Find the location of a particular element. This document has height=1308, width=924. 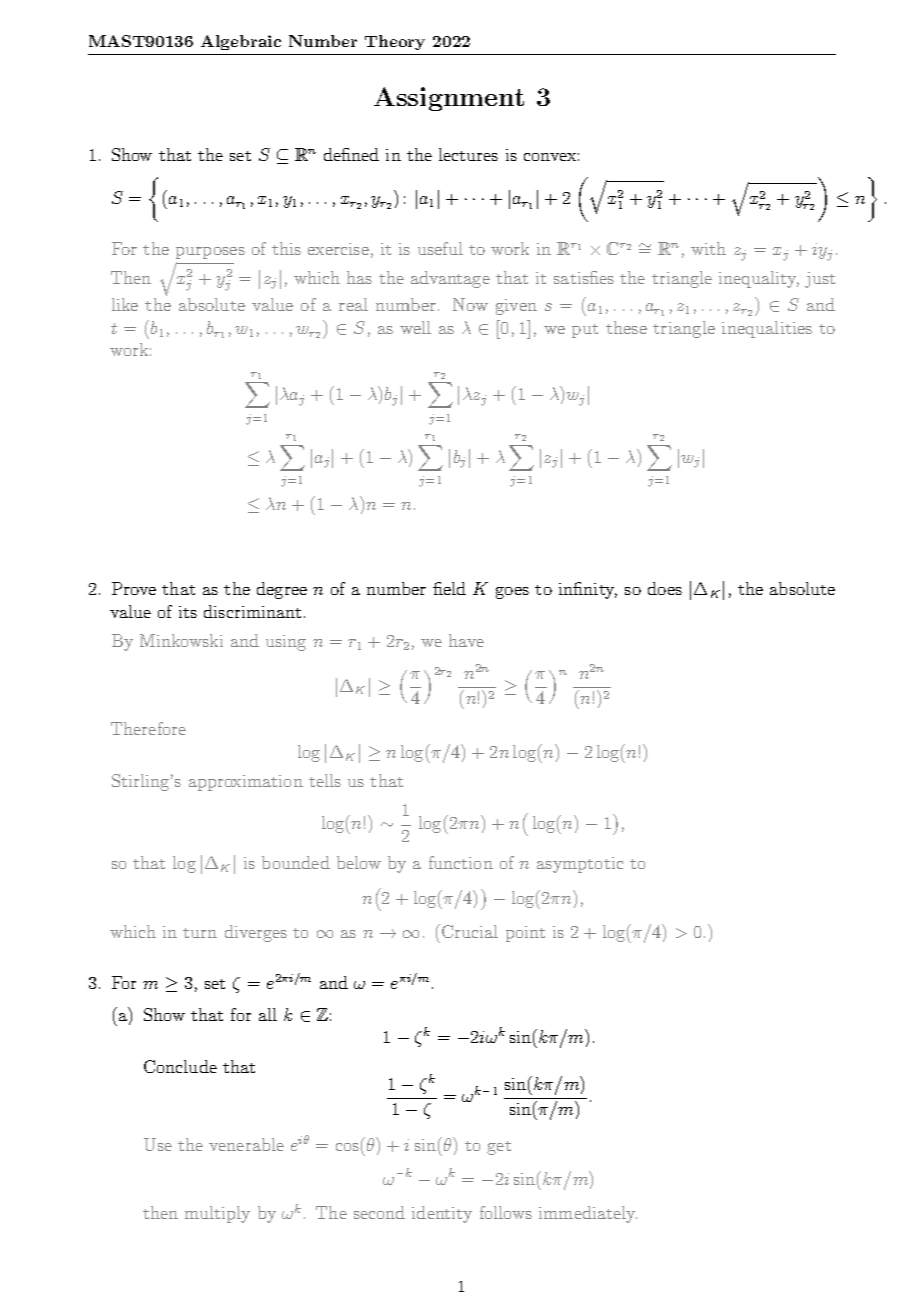

Now is located at coordinates (470, 304).
